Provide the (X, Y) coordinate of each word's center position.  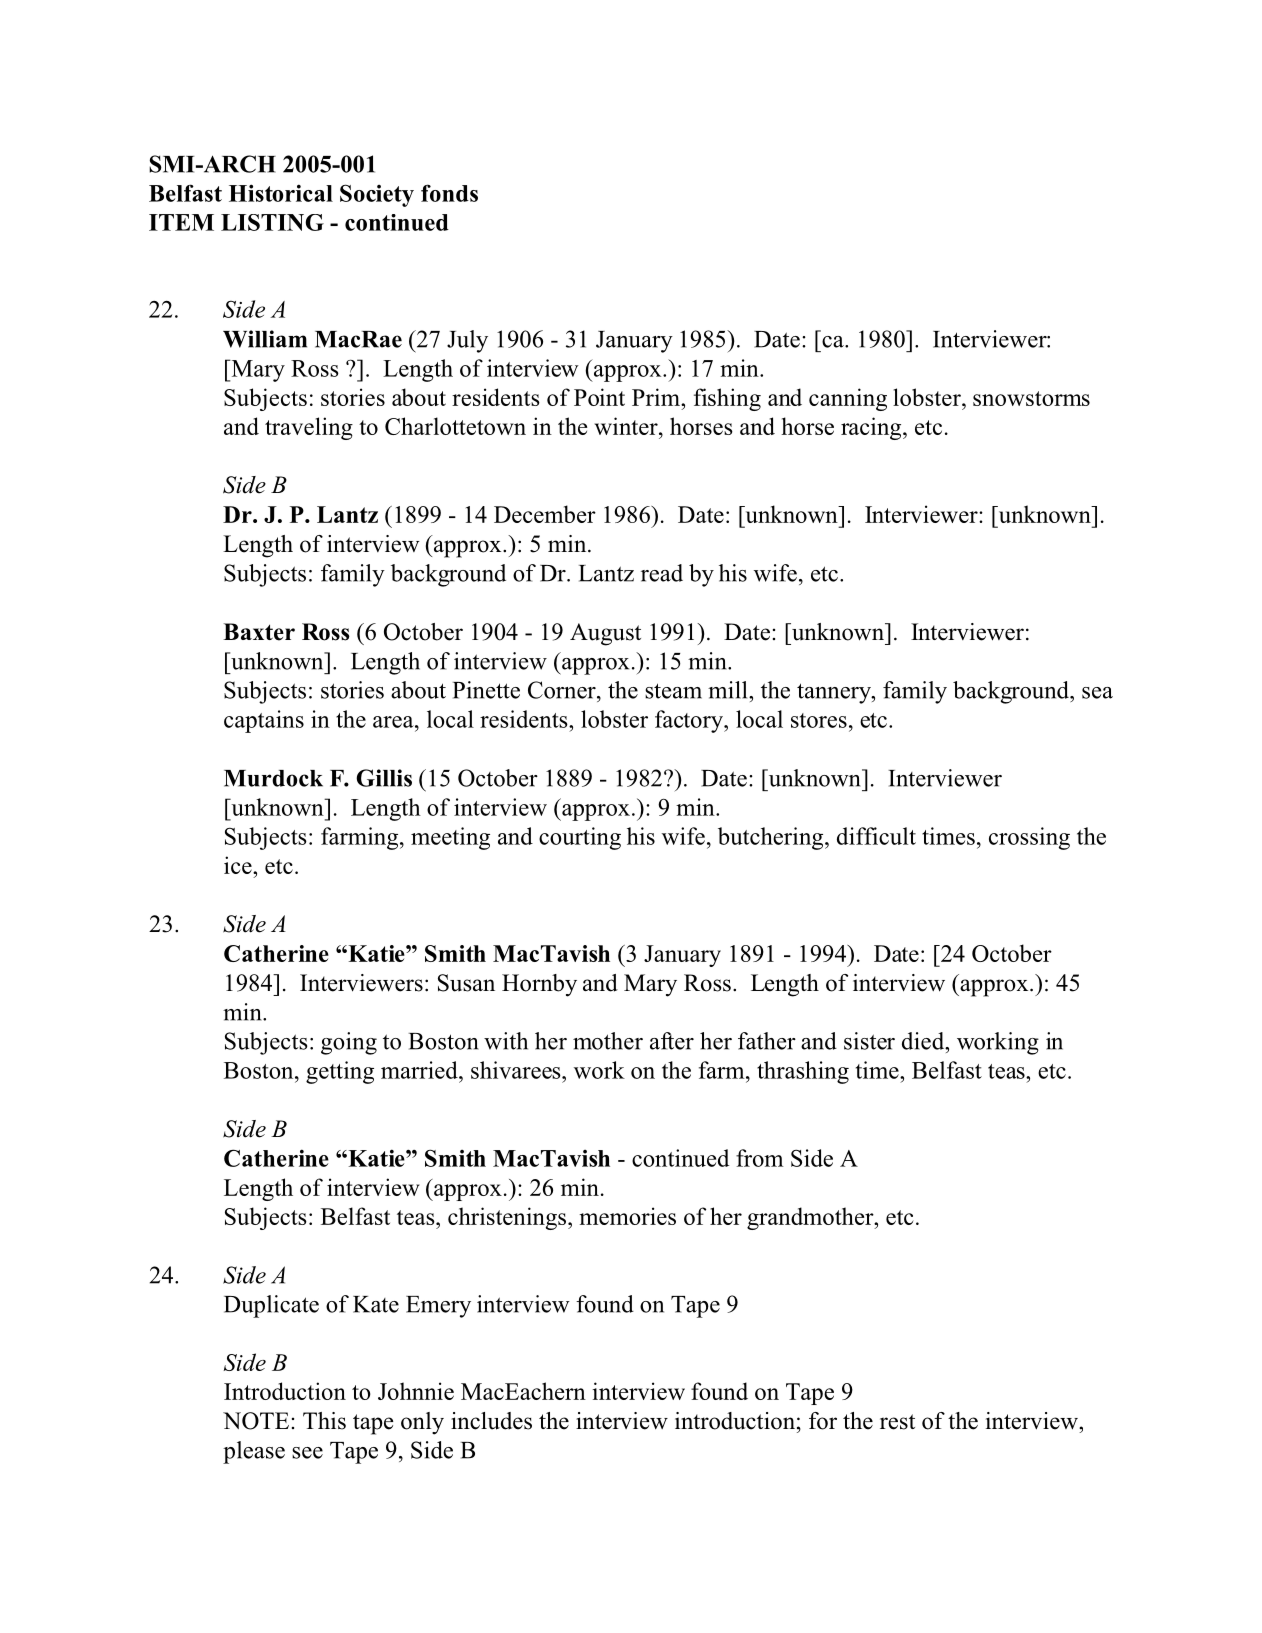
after (672, 1041)
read (662, 573)
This (324, 1421)
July (467, 341)
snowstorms (1031, 398)
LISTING (272, 222)
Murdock (273, 778)
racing (872, 428)
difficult (876, 836)
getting (340, 1072)
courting (580, 838)
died (924, 1041)
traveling (309, 428)
